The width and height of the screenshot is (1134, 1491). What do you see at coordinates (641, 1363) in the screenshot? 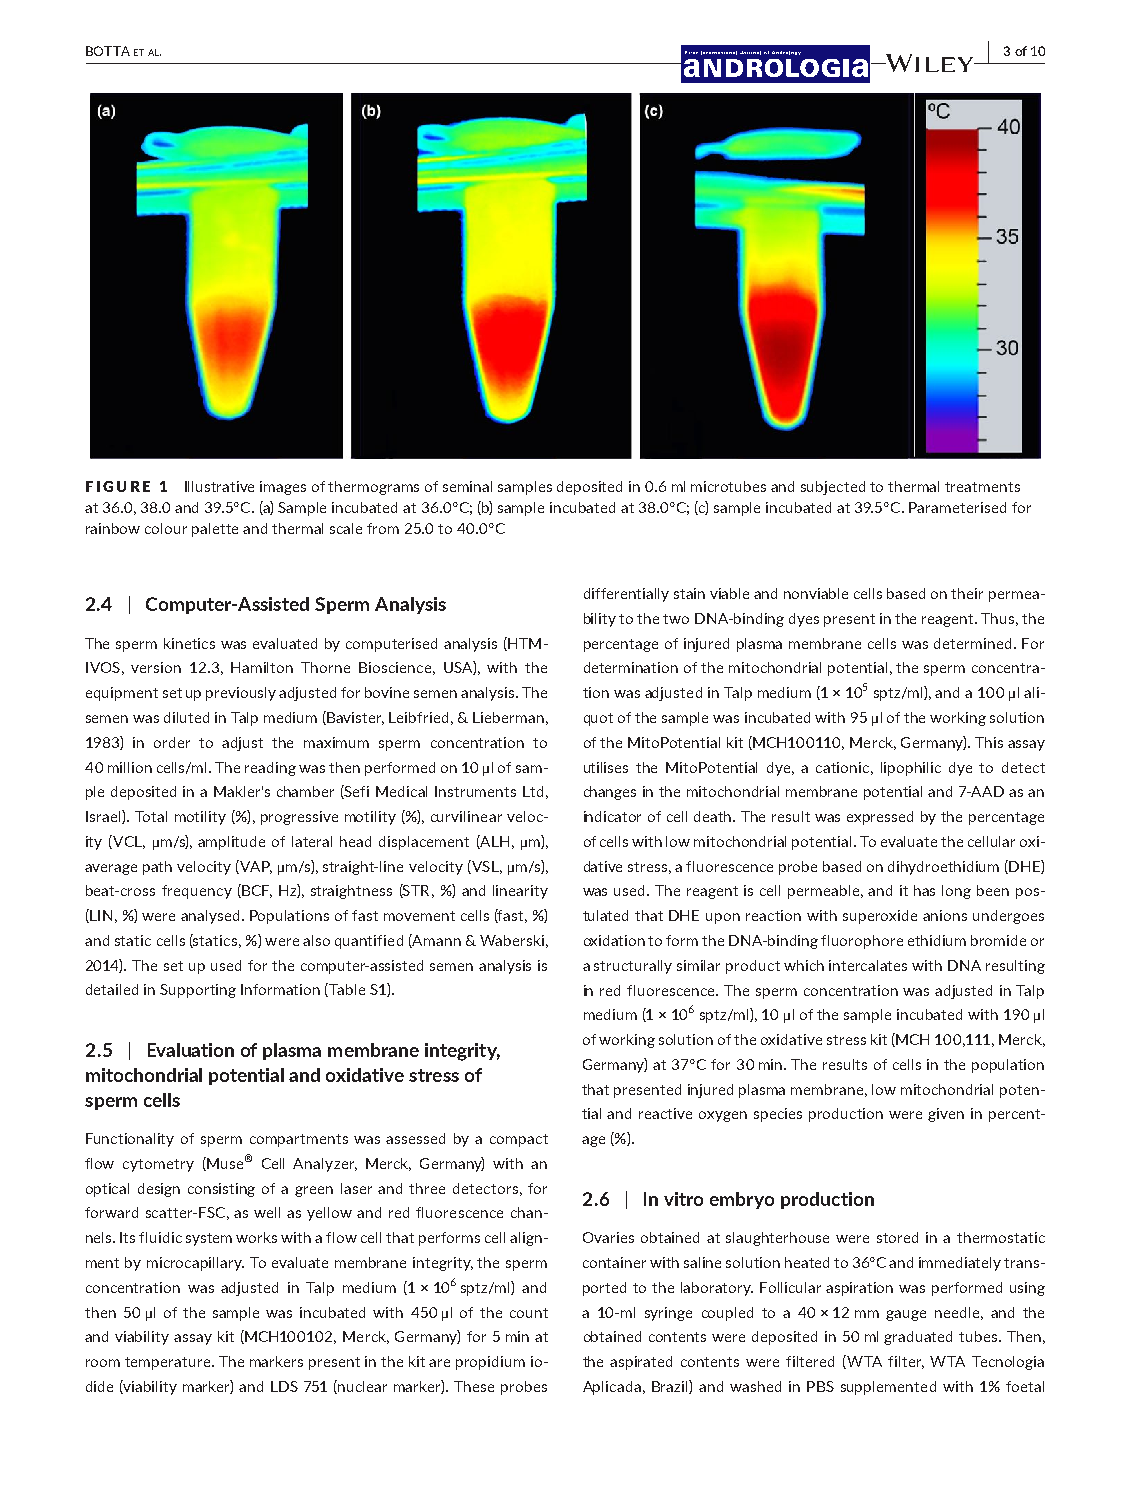
I see `aspirated` at bounding box center [641, 1363].
